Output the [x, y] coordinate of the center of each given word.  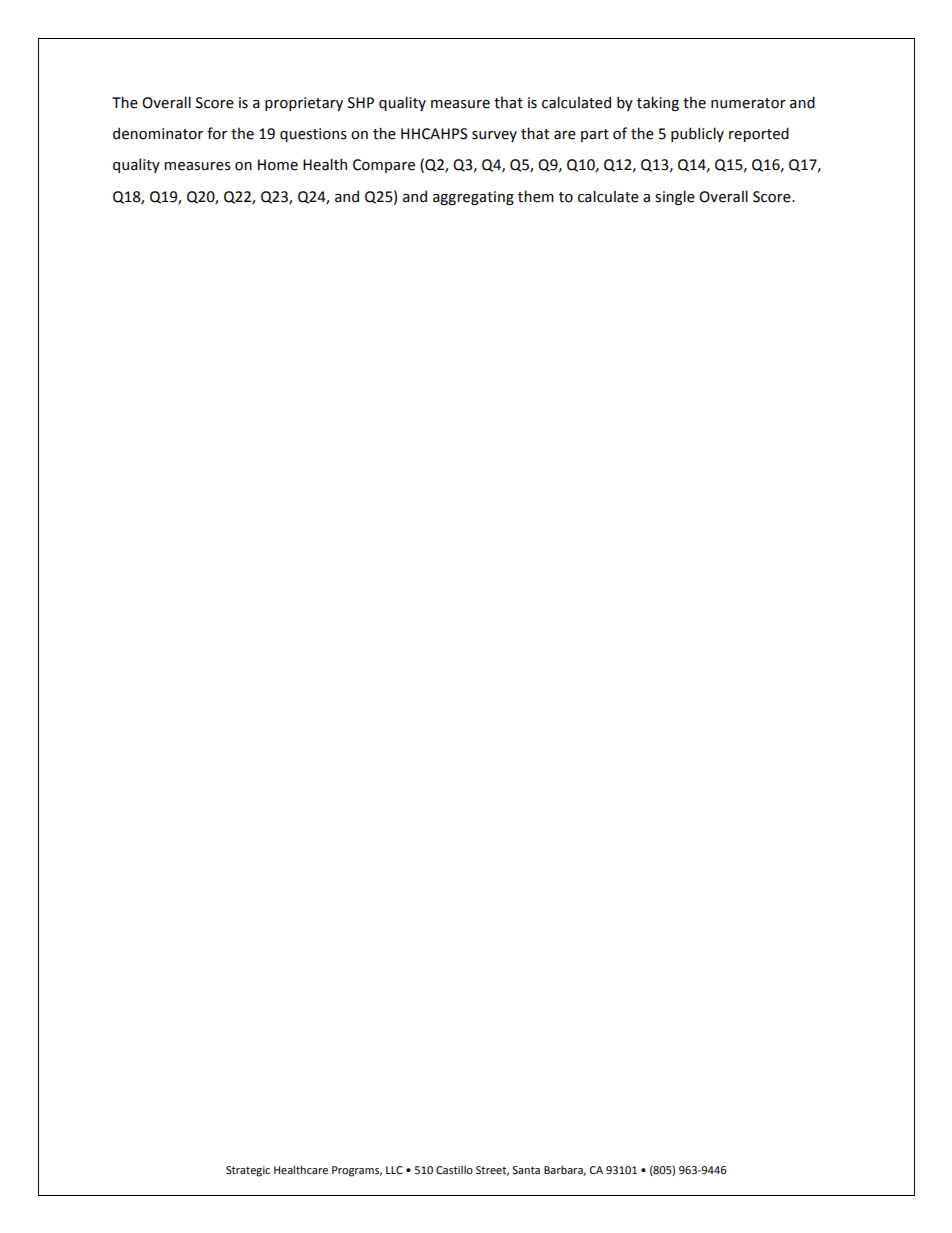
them [536, 196]
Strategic [248, 1171]
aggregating [473, 198]
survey [494, 136]
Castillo [454, 1170]
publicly [697, 134]
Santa [526, 1170]
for [217, 133]
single [675, 197]
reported [759, 134]
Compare [384, 166]
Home [278, 165]
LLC [394, 1170]
